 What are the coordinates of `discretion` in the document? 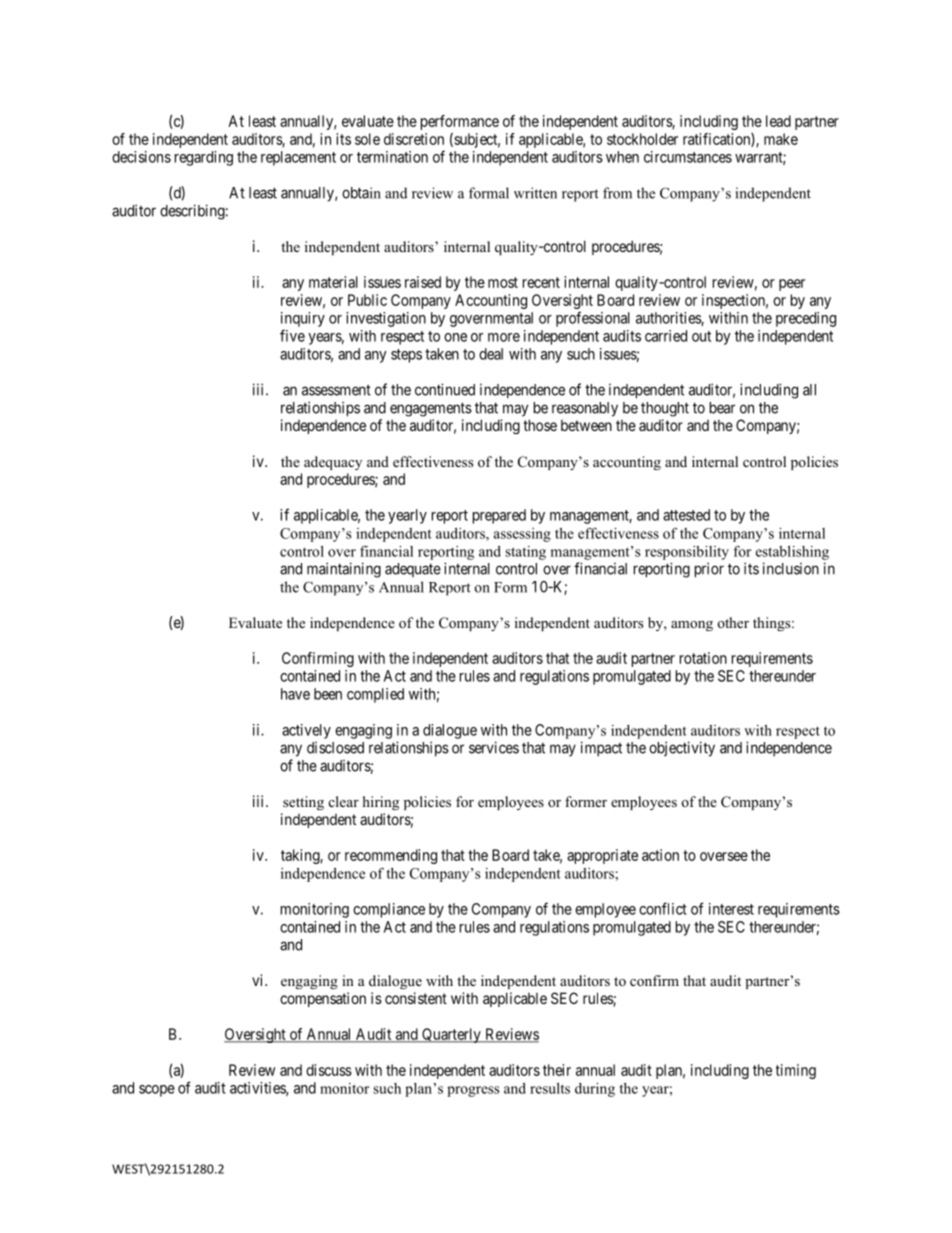 It's located at (414, 139).
